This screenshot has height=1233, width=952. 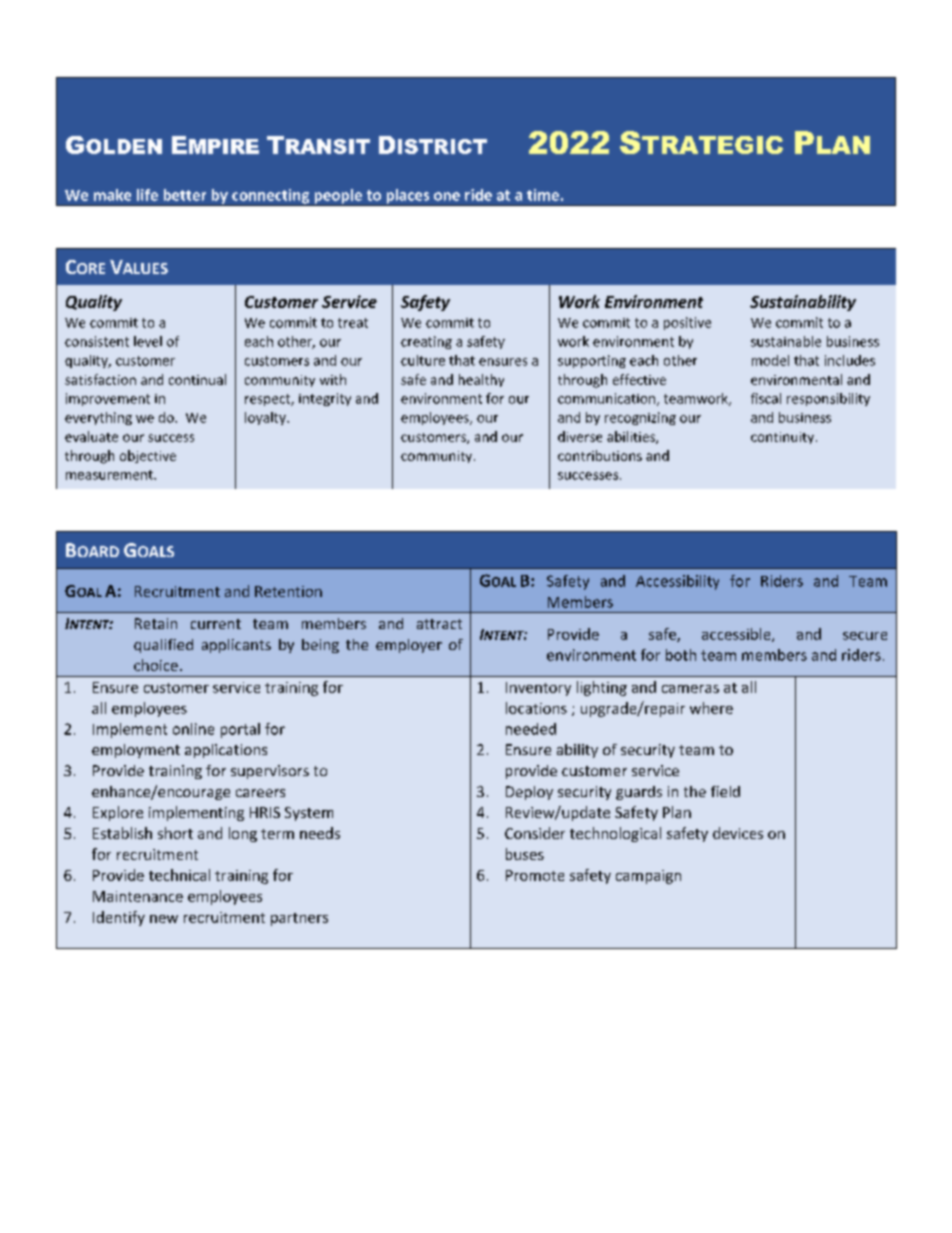 What do you see at coordinates (447, 196) in the screenshot?
I see `one` at bounding box center [447, 196].
